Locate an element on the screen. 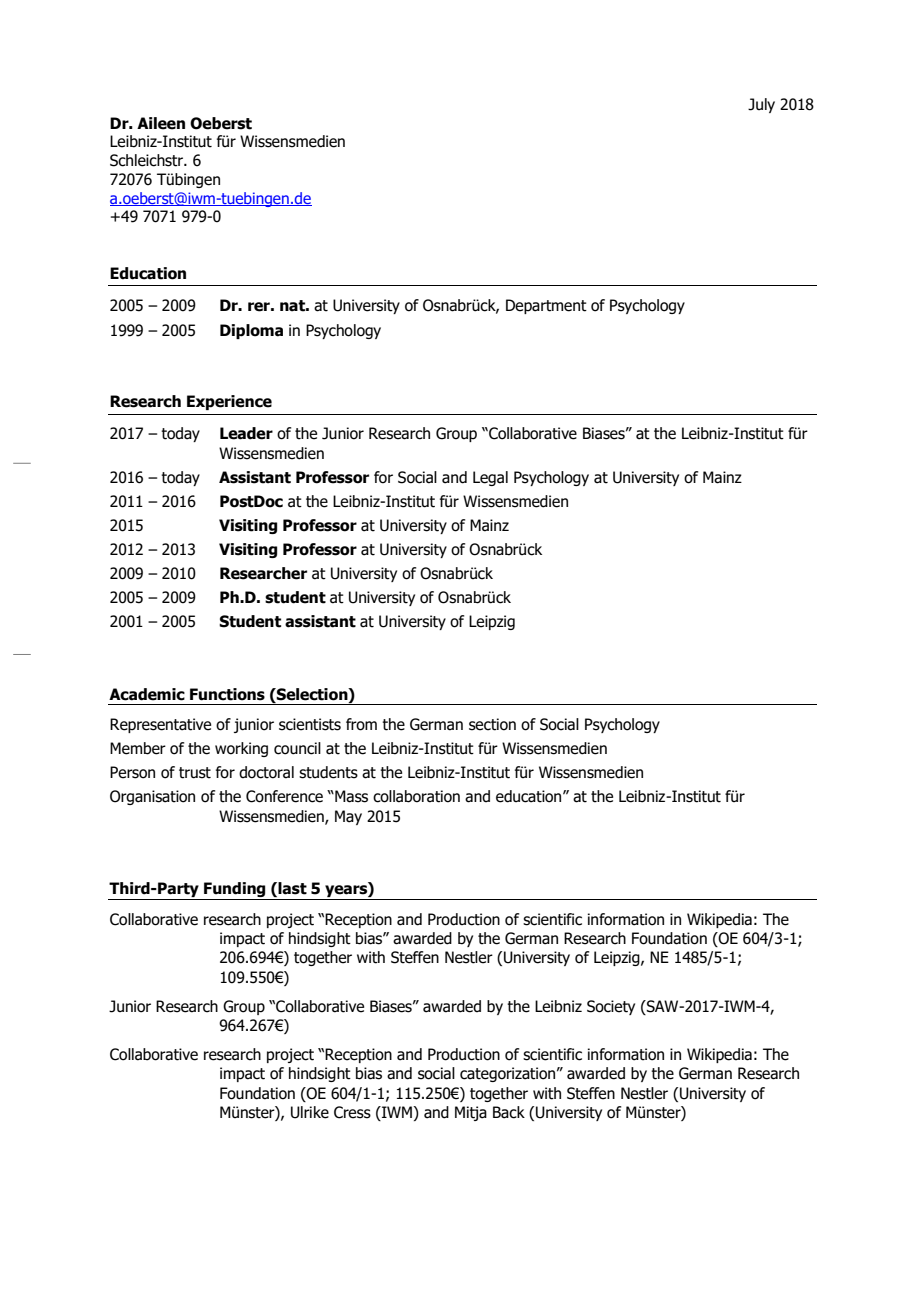 The width and height of the screenshot is (924, 1309). Functions is located at coordinates (227, 694).
